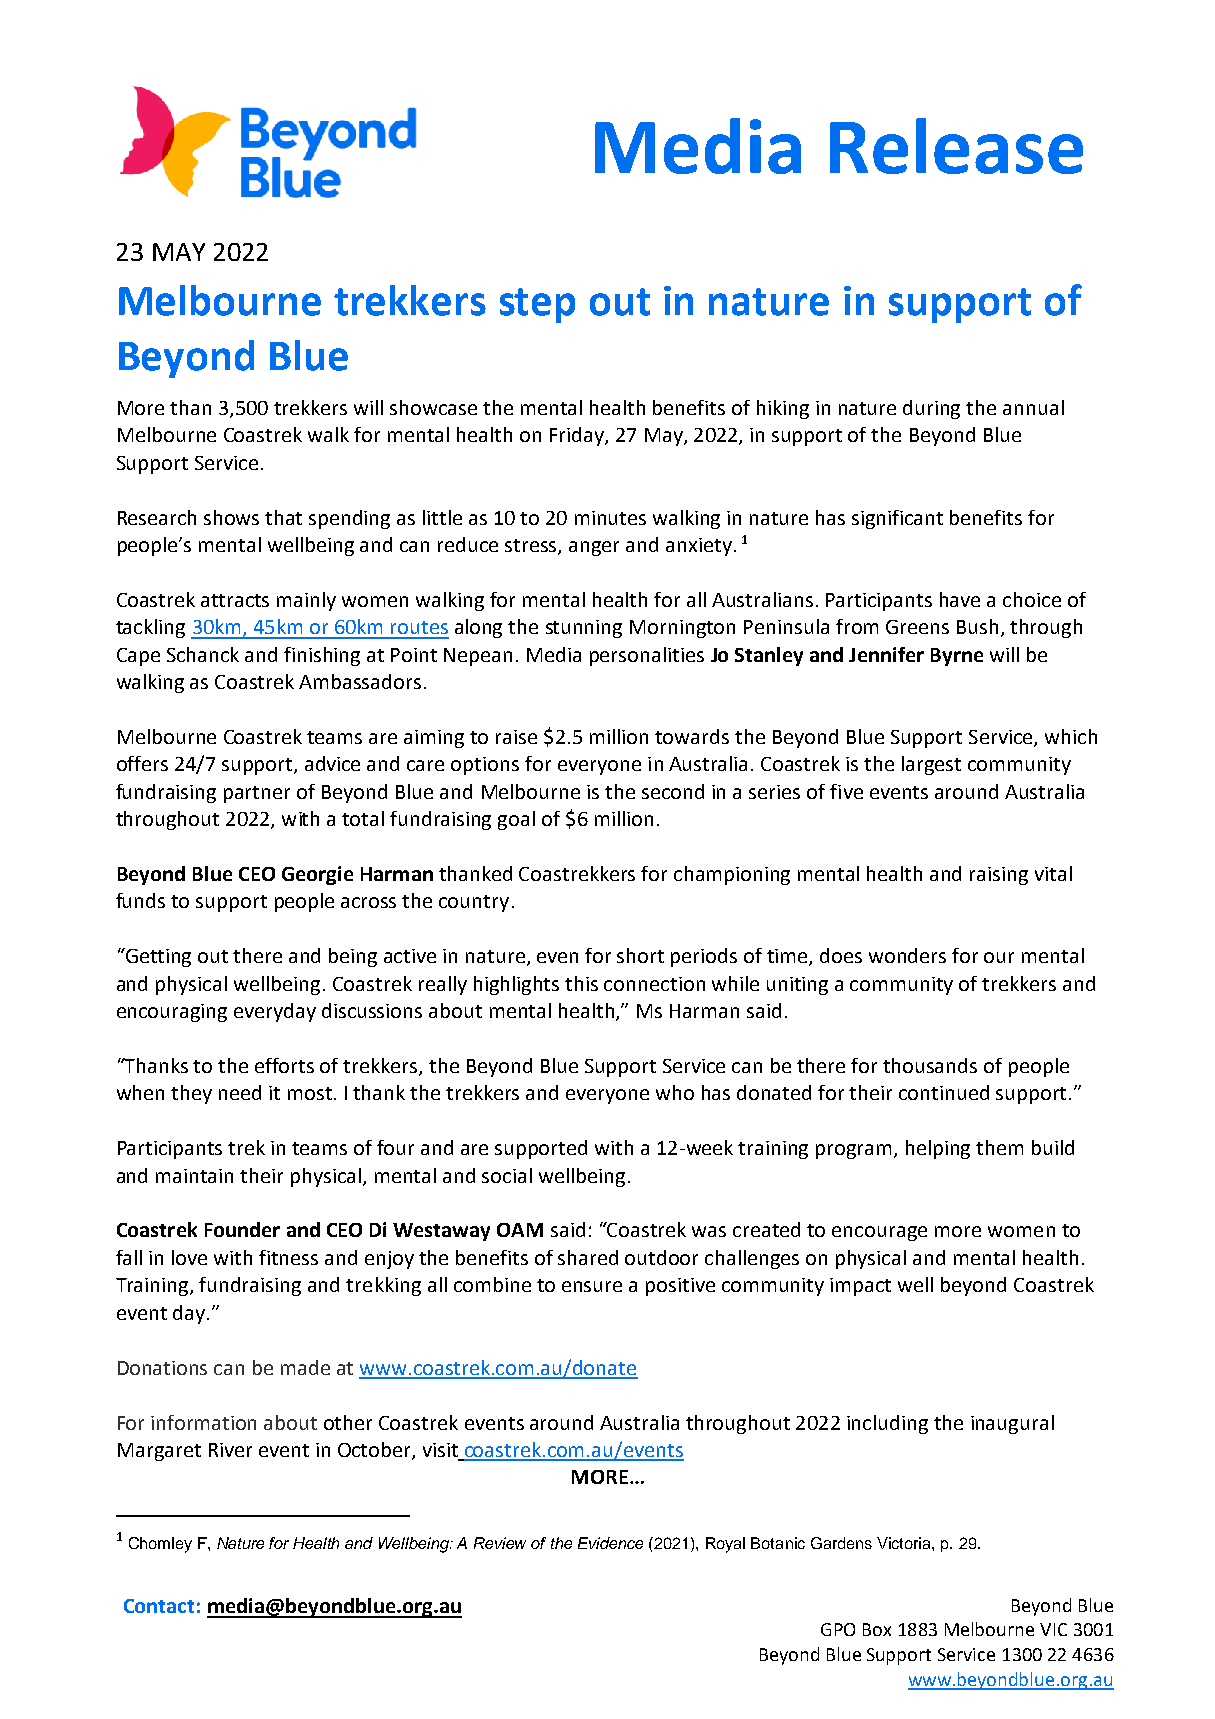 The image size is (1215, 1719). I want to click on Founder, so click(242, 1229).
